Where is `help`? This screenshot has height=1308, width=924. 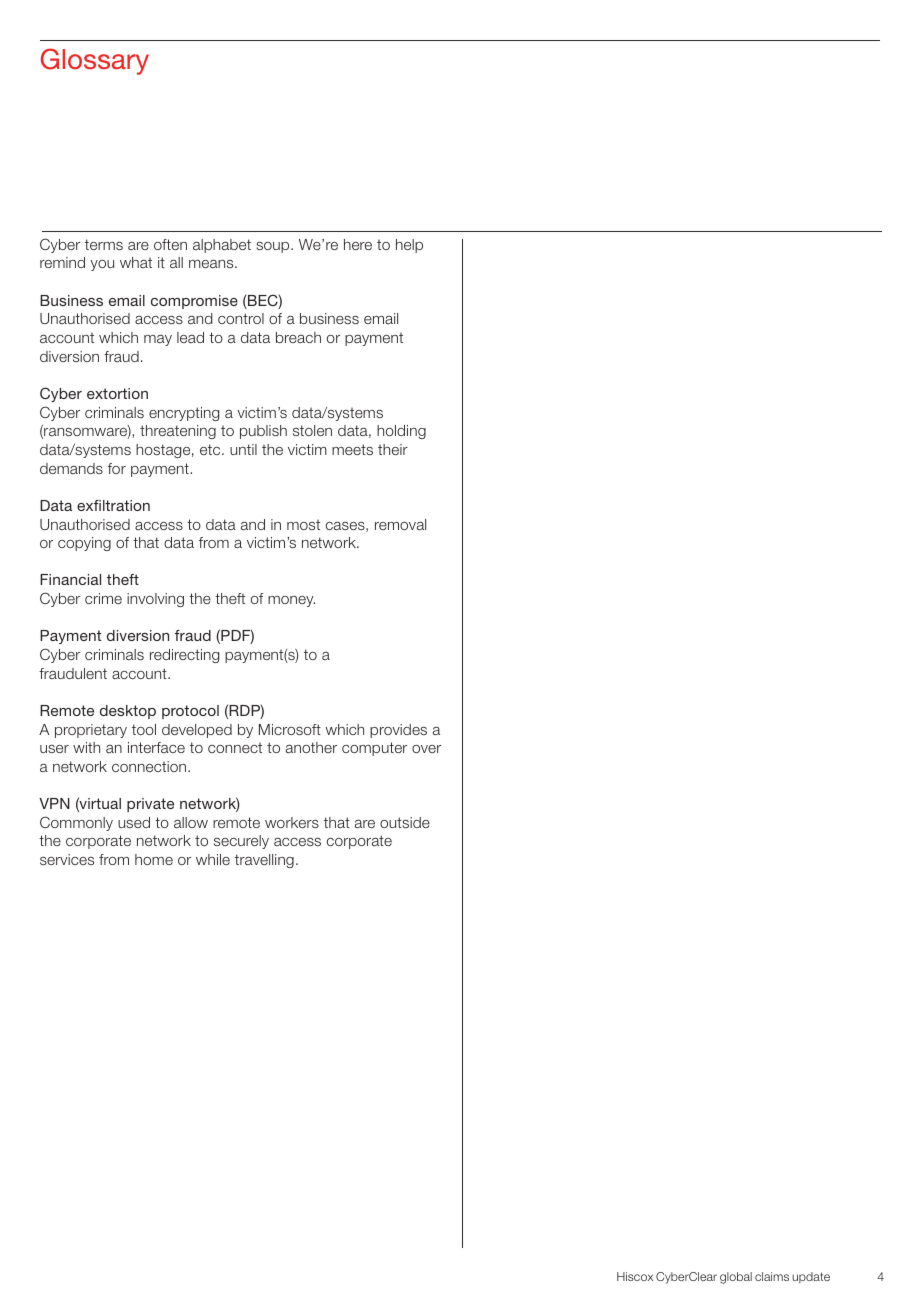
help is located at coordinates (409, 246).
